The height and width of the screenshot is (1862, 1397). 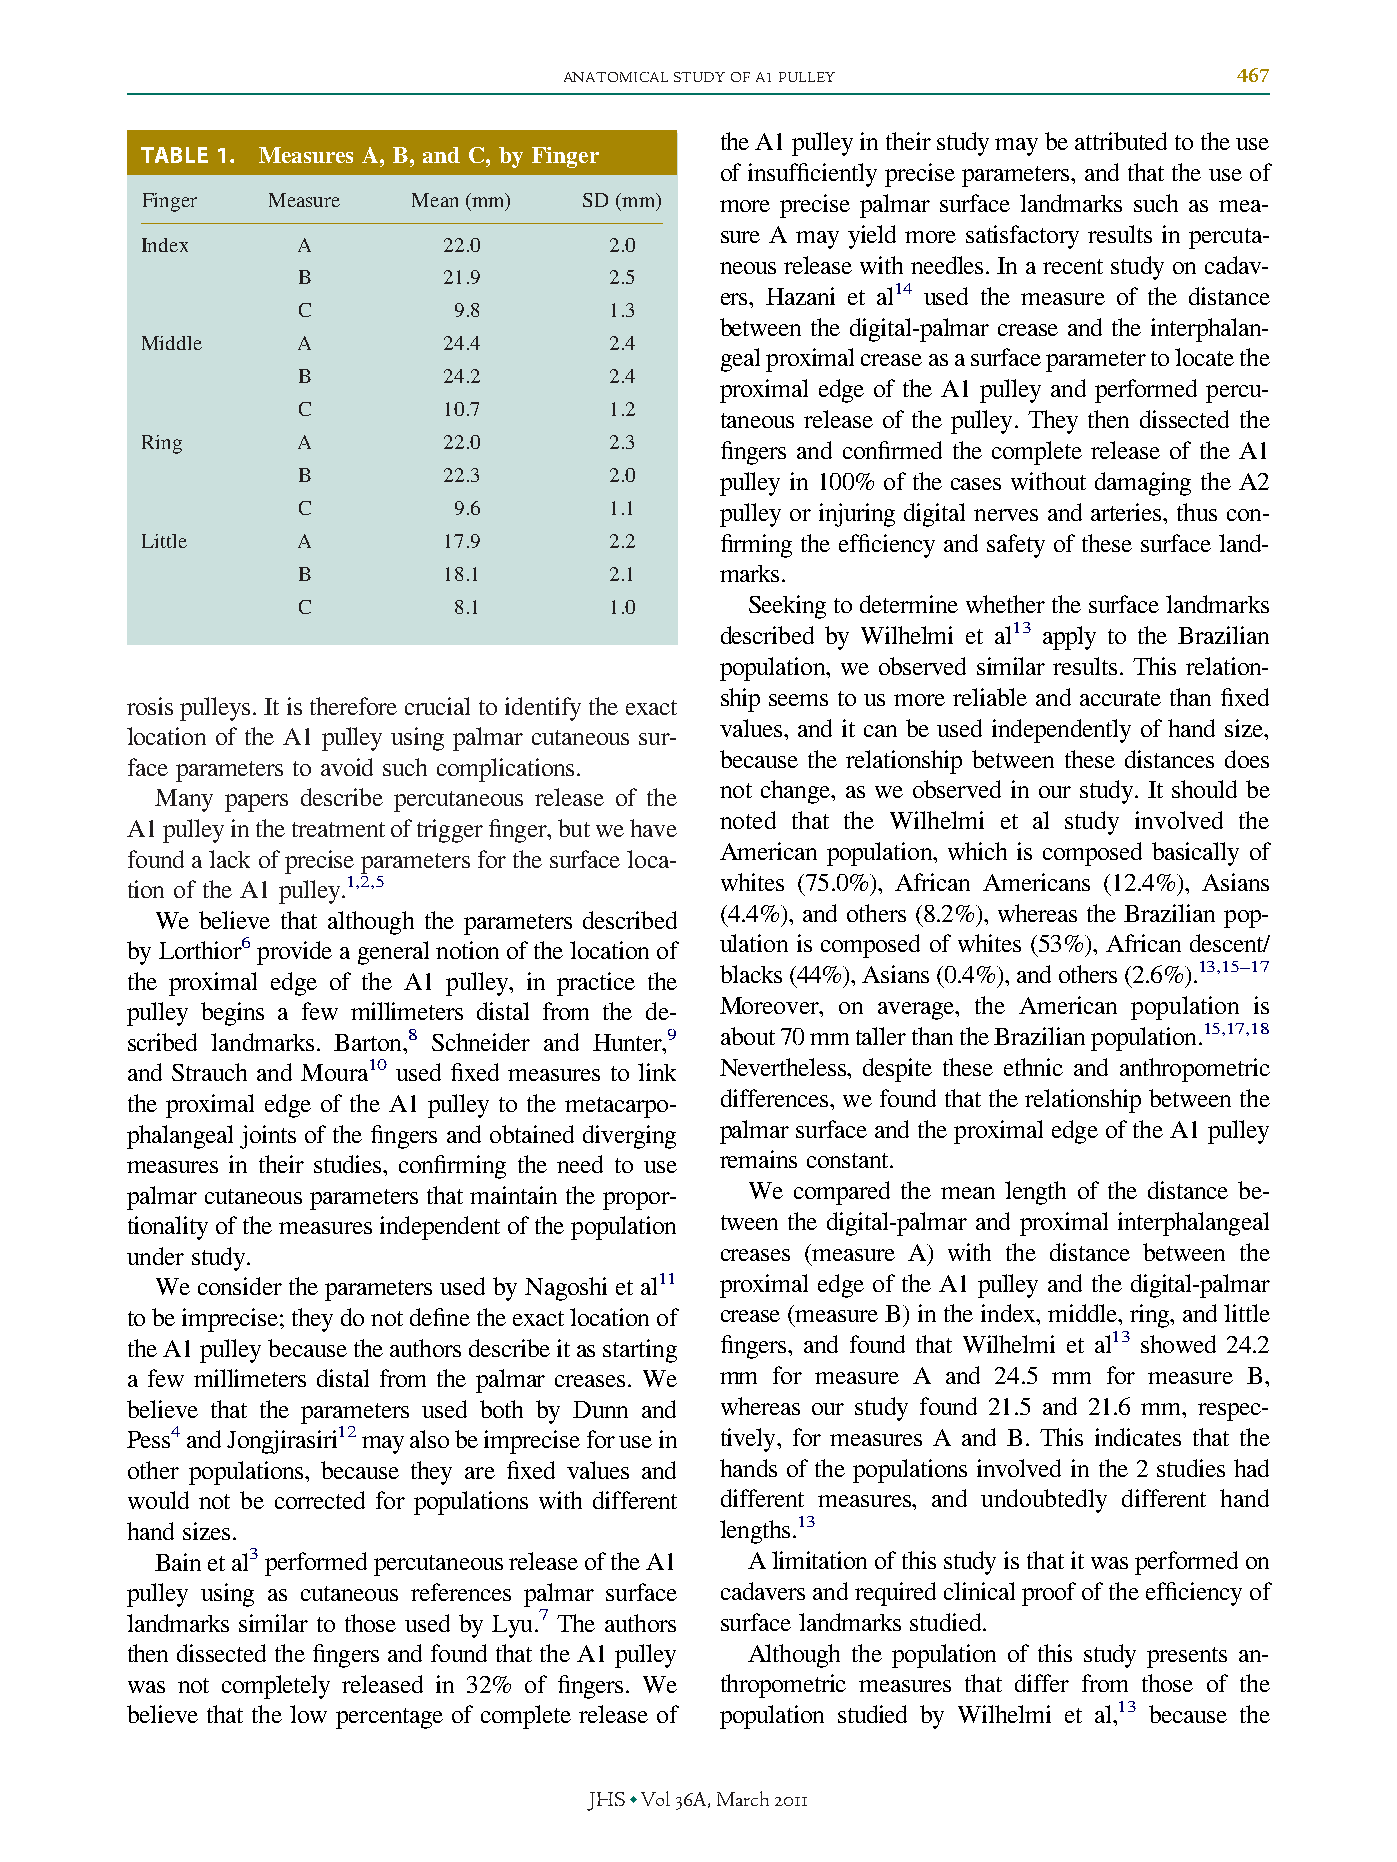 I want to click on showed, so click(x=1178, y=1344).
